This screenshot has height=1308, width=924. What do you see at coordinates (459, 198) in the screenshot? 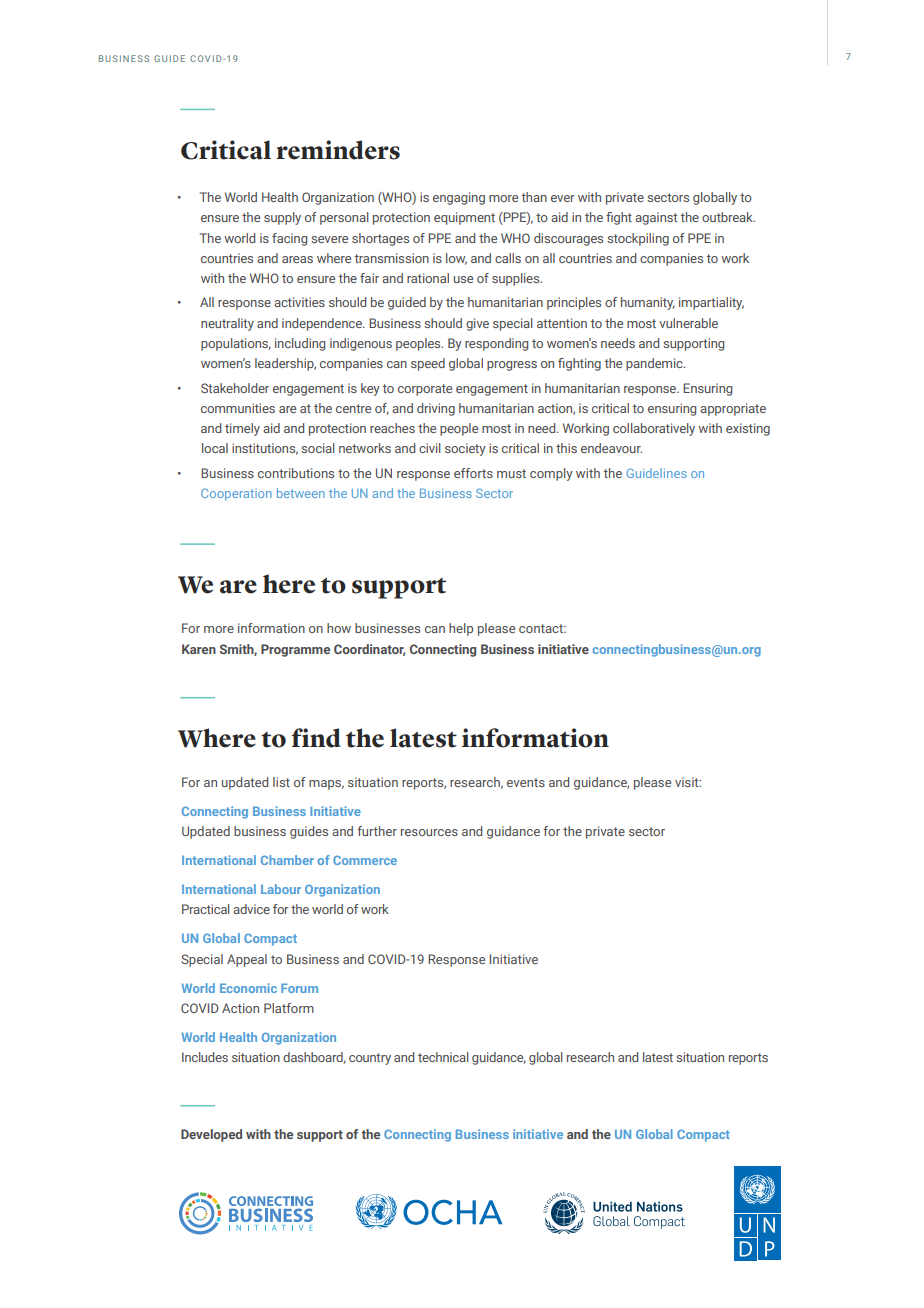
I see `engaging` at bounding box center [459, 198].
